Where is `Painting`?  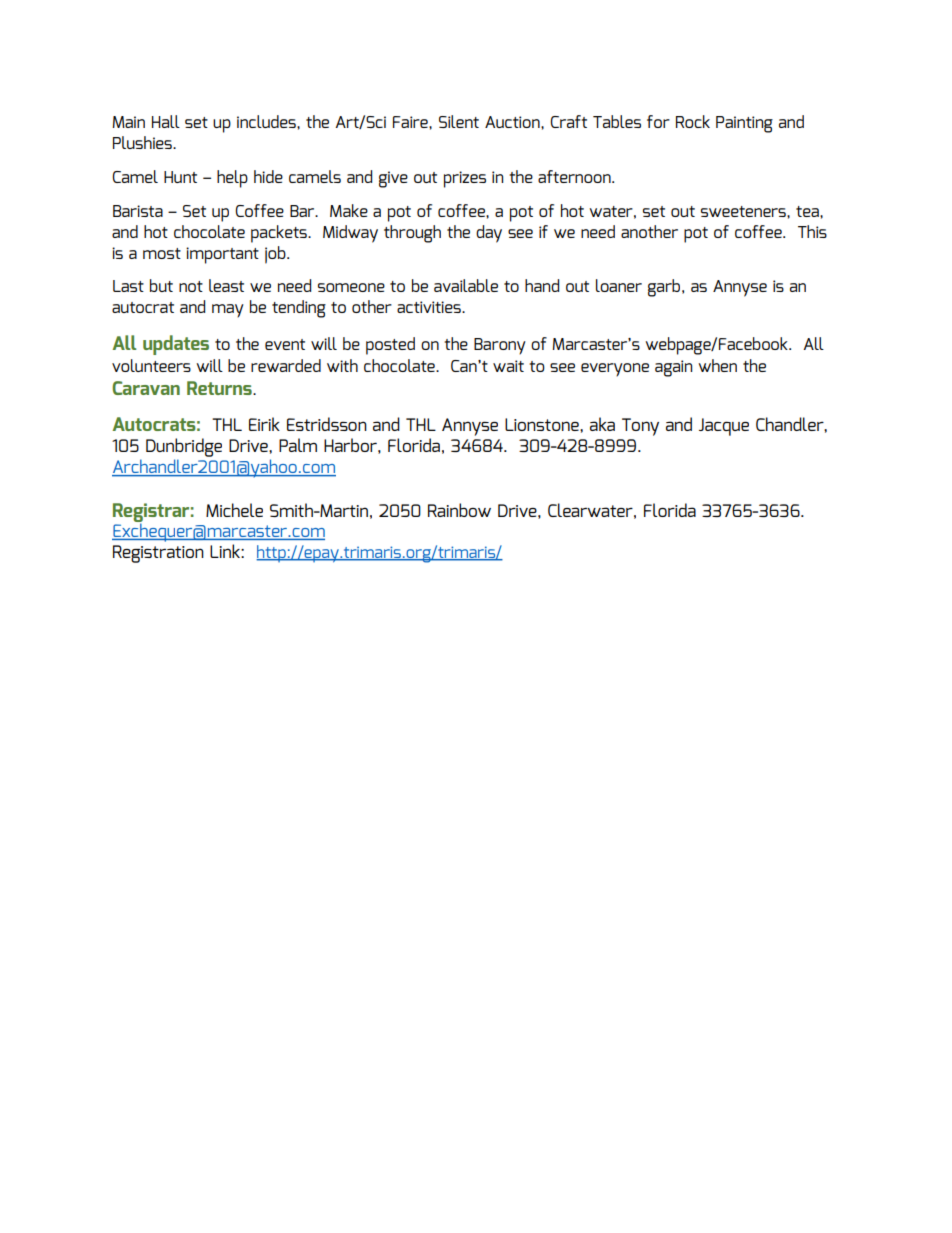 Painting is located at coordinates (744, 124).
